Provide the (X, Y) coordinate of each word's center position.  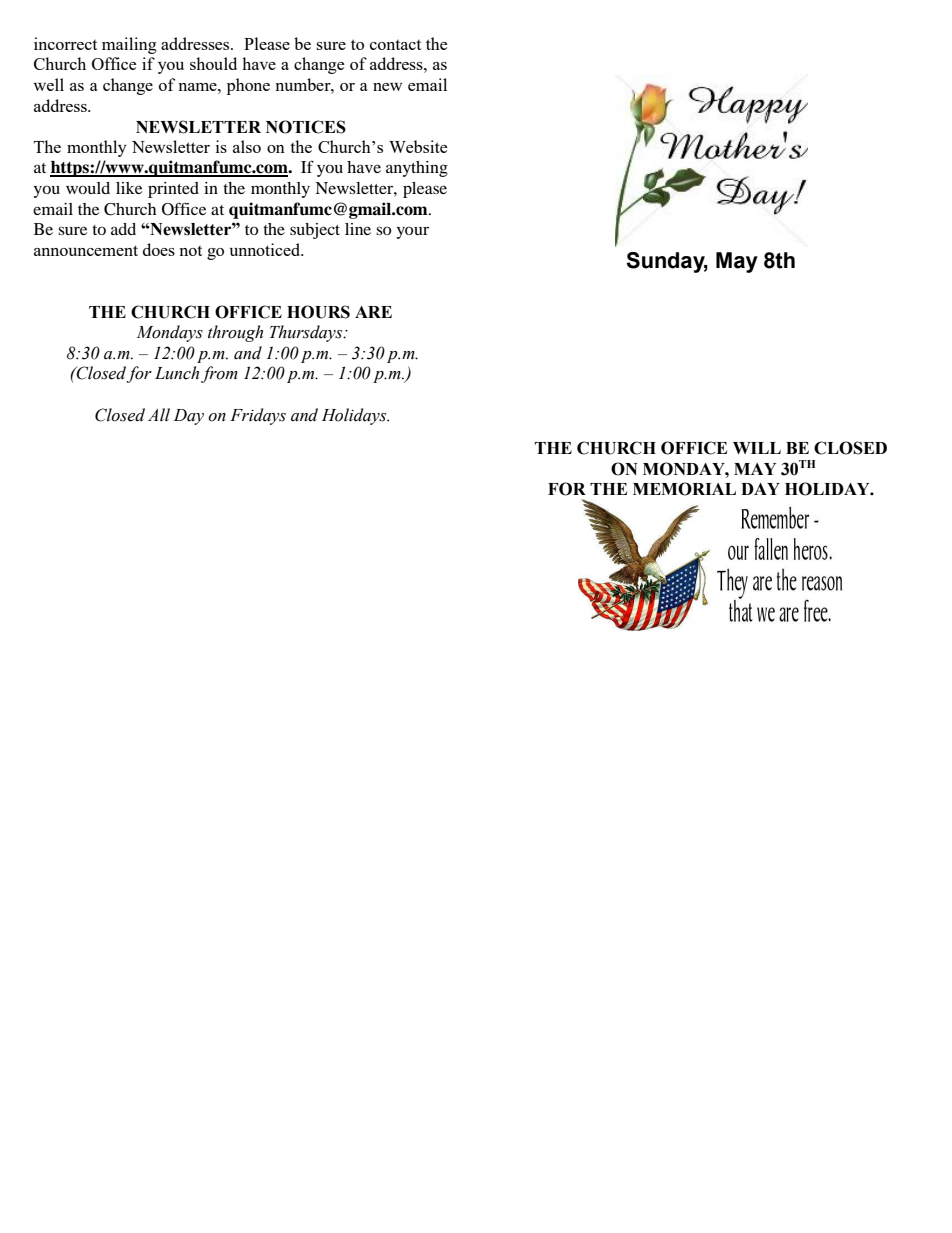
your (413, 232)
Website (418, 146)
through (235, 333)
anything (417, 169)
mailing (129, 45)
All (159, 414)
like (129, 188)
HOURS (318, 312)
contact (395, 45)
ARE (373, 312)
